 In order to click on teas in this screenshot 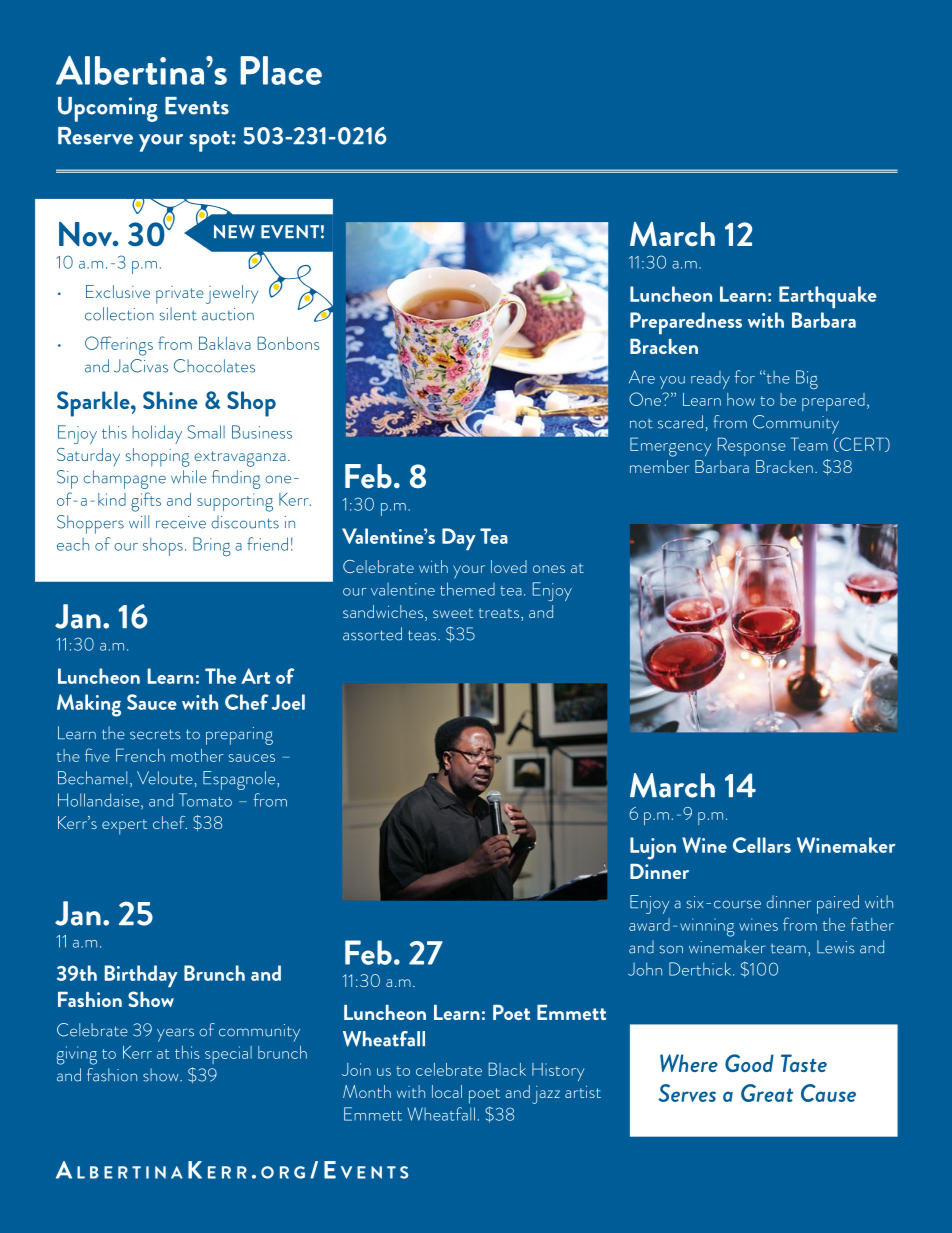, I will do `click(423, 635)`.
